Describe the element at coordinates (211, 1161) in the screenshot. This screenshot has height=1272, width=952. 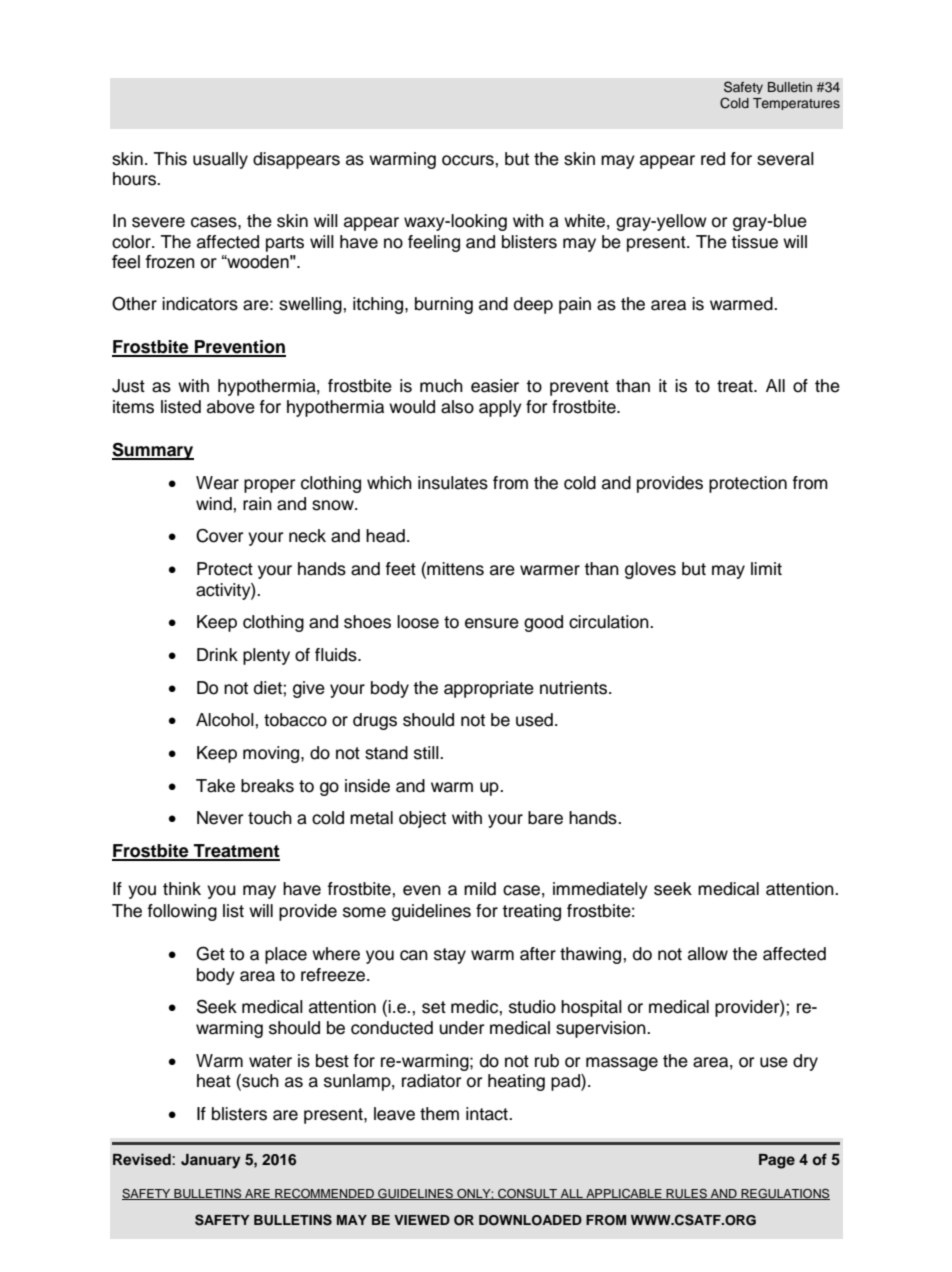
I see `January` at that location.
